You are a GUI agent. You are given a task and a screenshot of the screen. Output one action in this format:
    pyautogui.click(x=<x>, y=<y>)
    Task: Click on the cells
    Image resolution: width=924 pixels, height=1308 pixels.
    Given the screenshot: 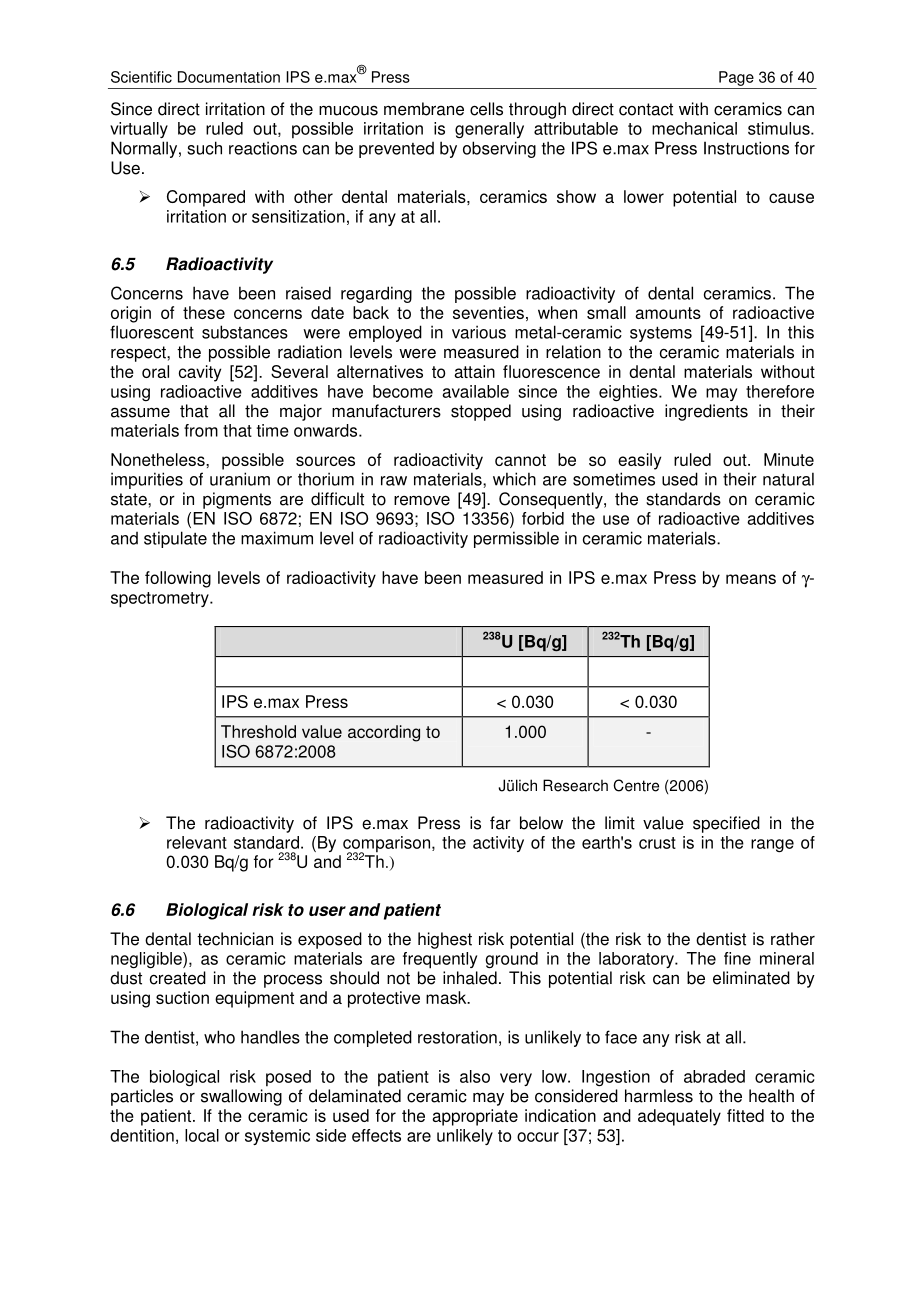 What is the action you would take?
    pyautogui.click(x=486, y=109)
